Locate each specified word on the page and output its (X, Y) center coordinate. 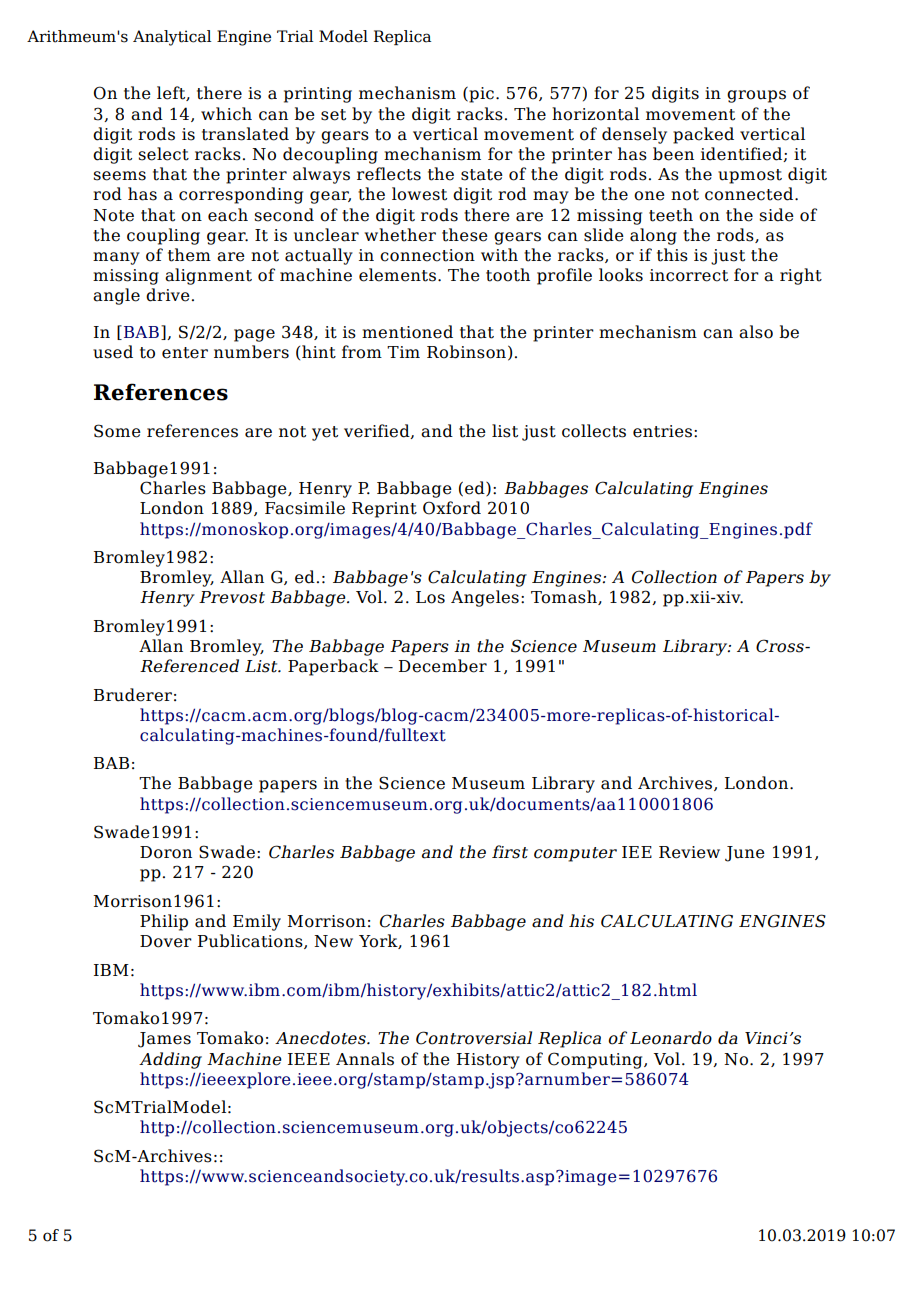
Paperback (333, 667)
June (745, 854)
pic (480, 95)
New (333, 941)
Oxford (452, 508)
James (164, 1040)
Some (117, 431)
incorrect (689, 275)
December (443, 666)
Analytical (172, 38)
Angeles (485, 598)
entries (664, 431)
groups (756, 96)
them (189, 255)
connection (427, 255)
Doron (166, 852)
